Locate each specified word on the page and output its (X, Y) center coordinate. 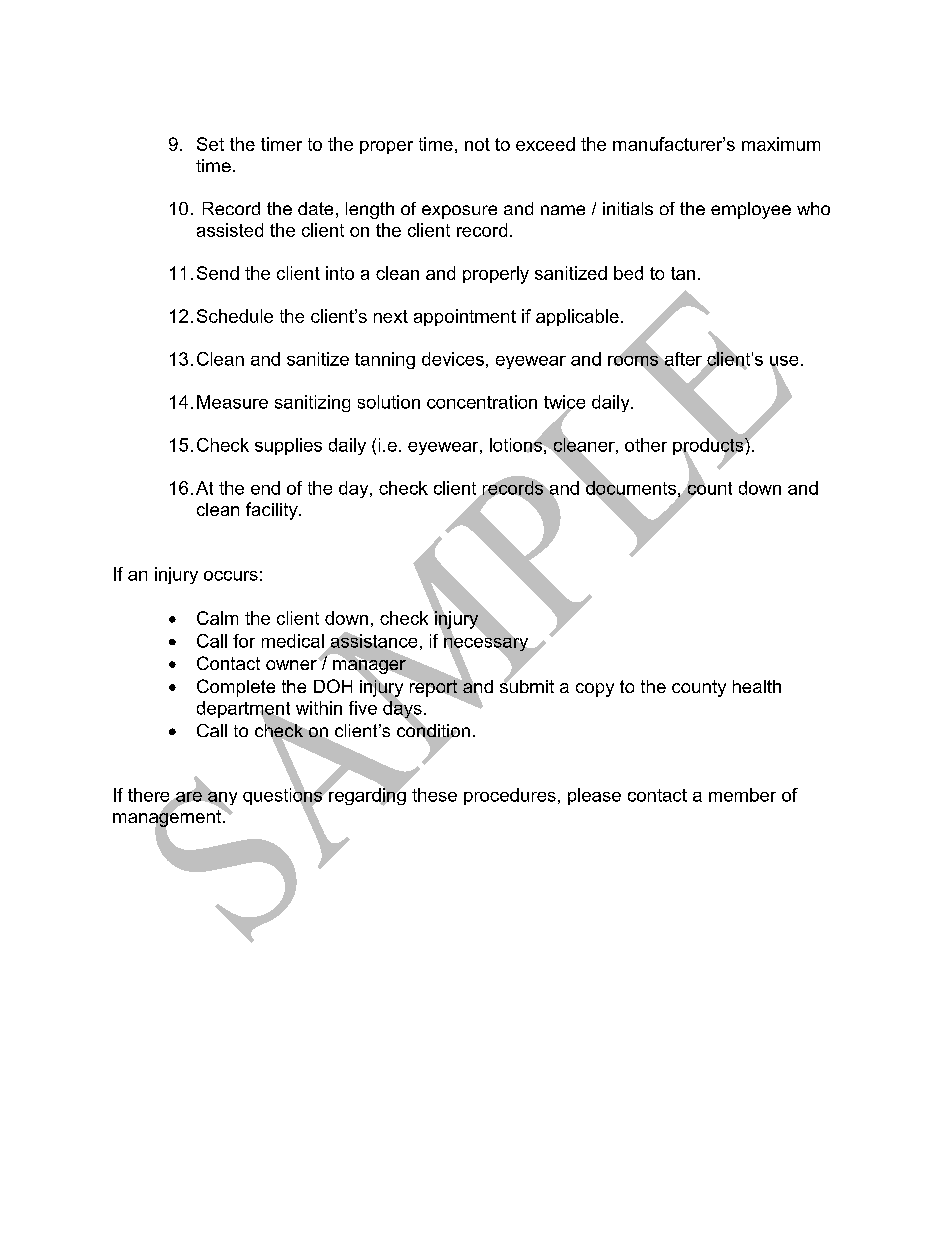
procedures (510, 796)
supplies (288, 446)
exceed (545, 144)
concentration (482, 402)
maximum (781, 144)
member (742, 795)
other (646, 445)
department (243, 711)
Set (210, 144)
